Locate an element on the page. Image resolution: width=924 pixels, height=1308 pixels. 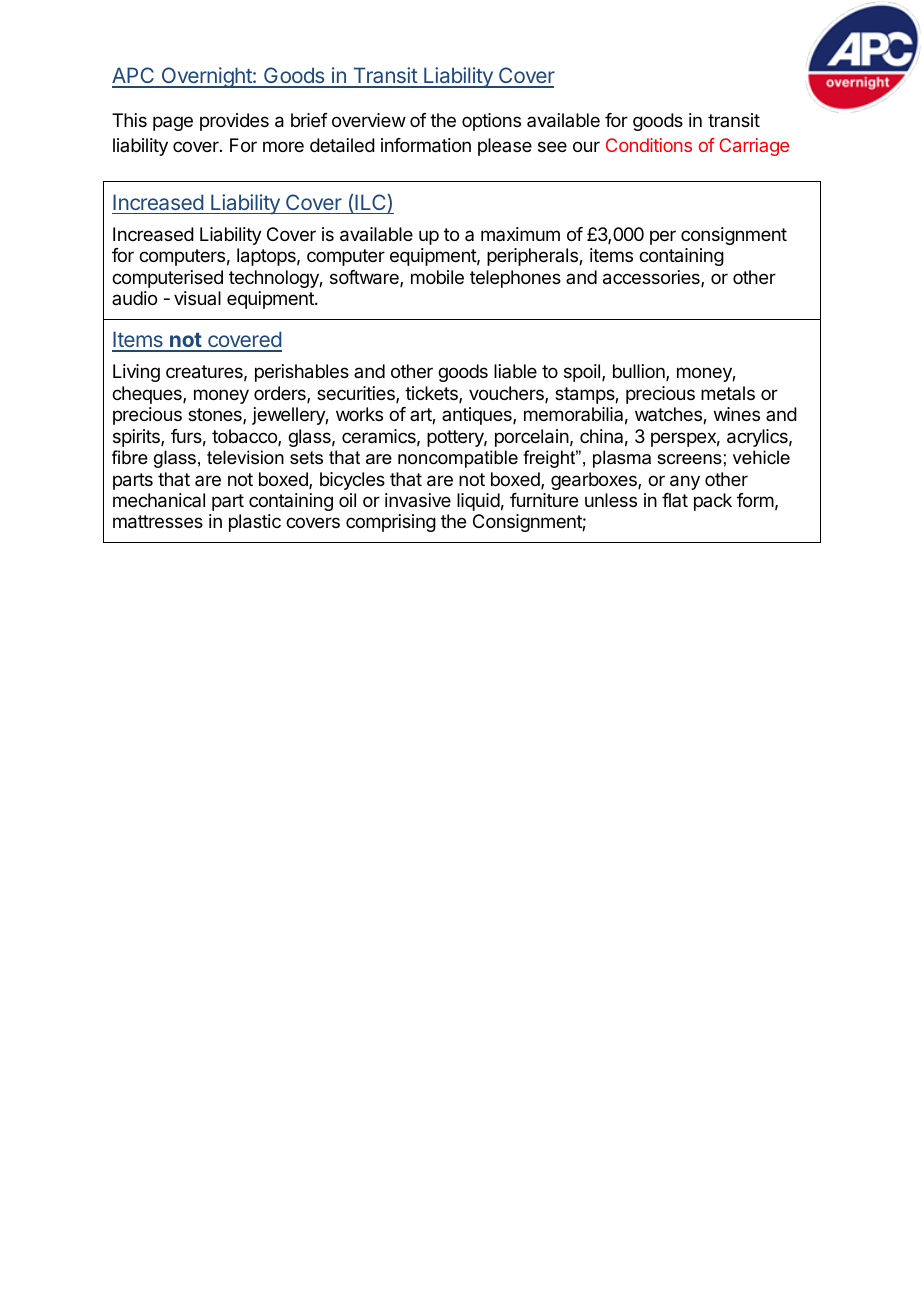
liable is located at coordinates (515, 371).
